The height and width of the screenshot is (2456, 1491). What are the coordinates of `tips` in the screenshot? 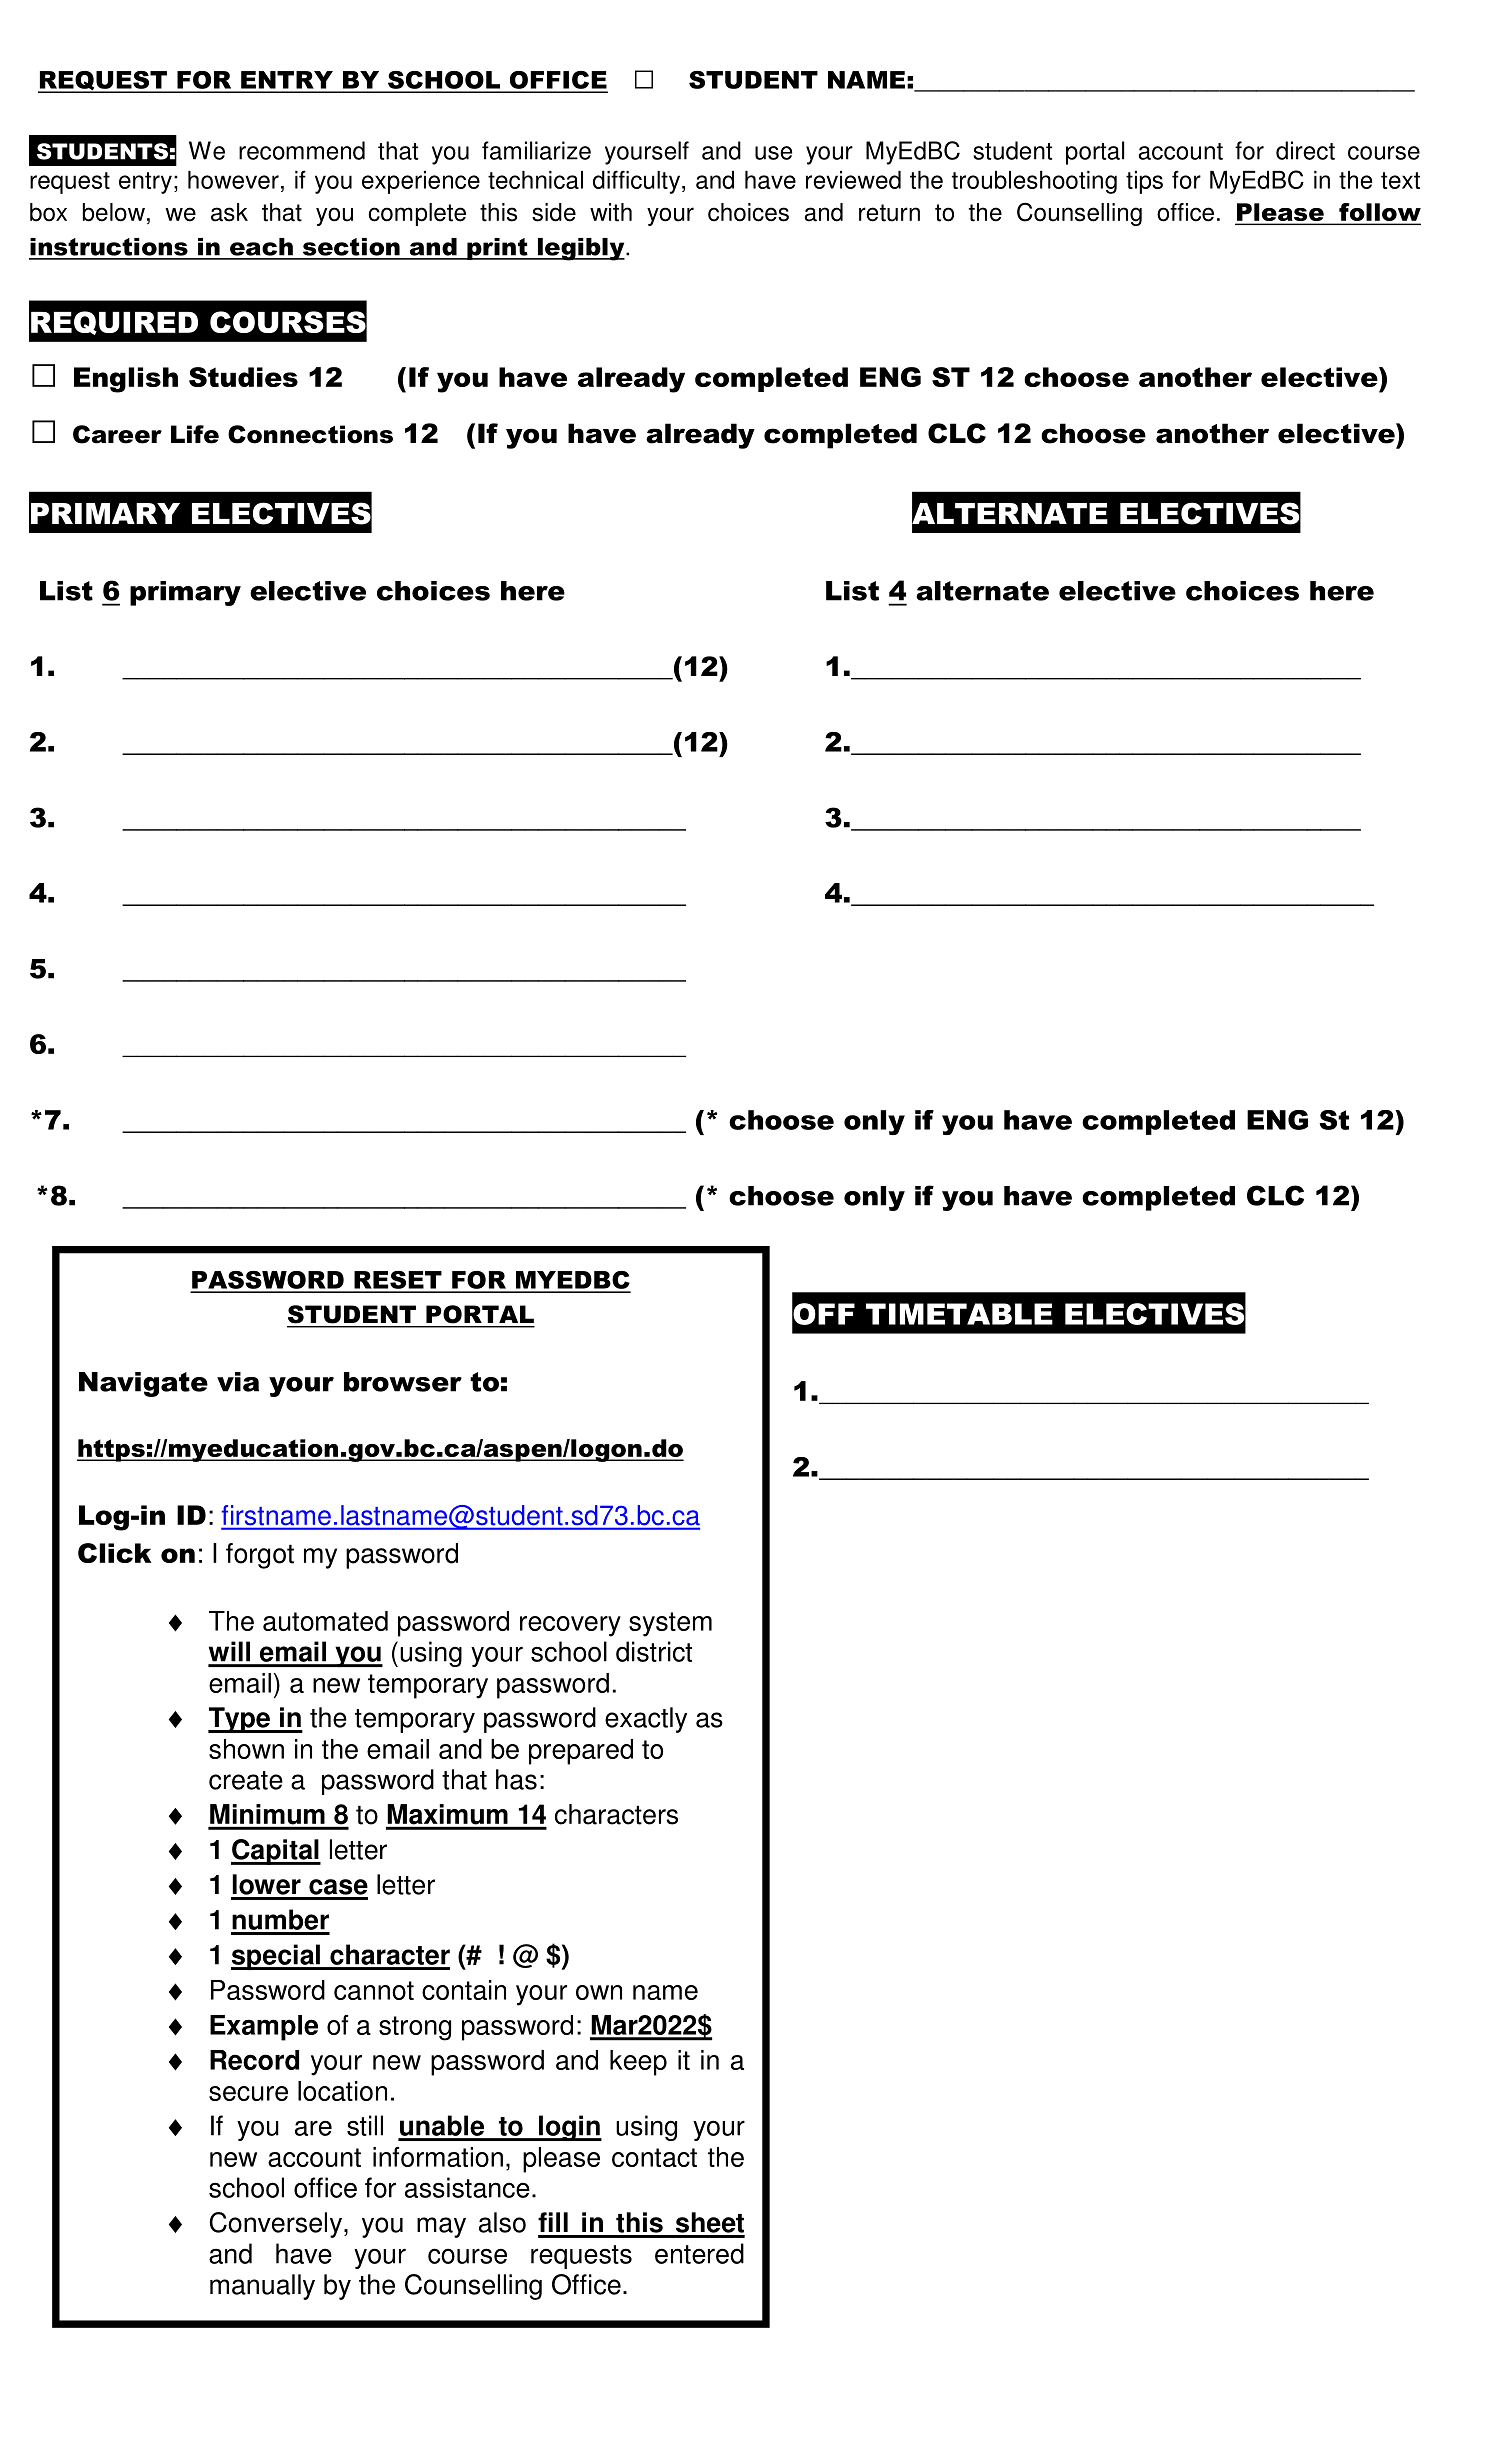 It's located at (1144, 182).
